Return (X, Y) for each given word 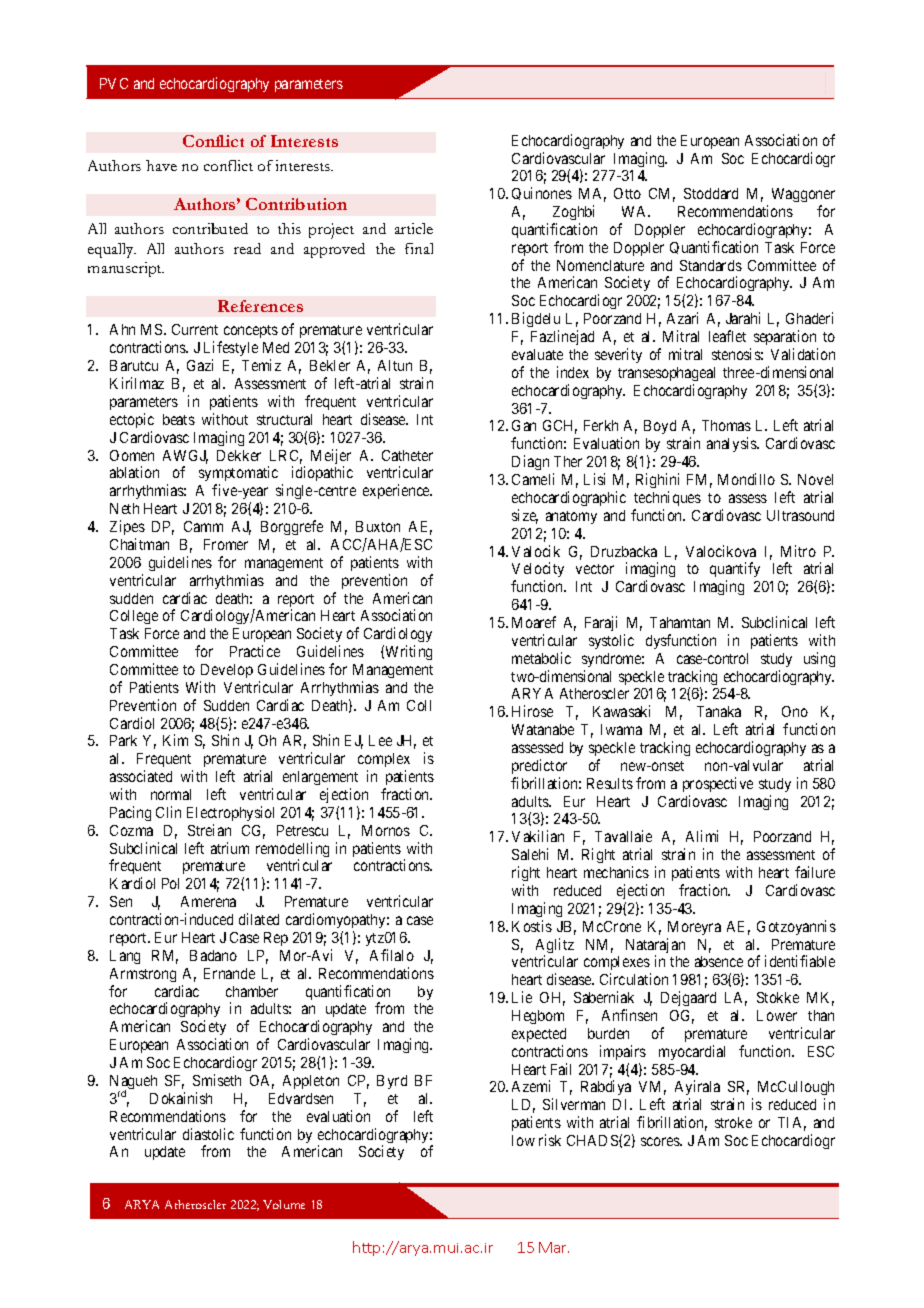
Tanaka (719, 711)
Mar (554, 1247)
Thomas (726, 425)
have (161, 165)
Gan (524, 425)
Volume (284, 1204)
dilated (259, 919)
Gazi (200, 365)
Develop (227, 671)
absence (719, 961)
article (414, 228)
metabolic (541, 658)
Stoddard (711, 193)
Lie (522, 997)
